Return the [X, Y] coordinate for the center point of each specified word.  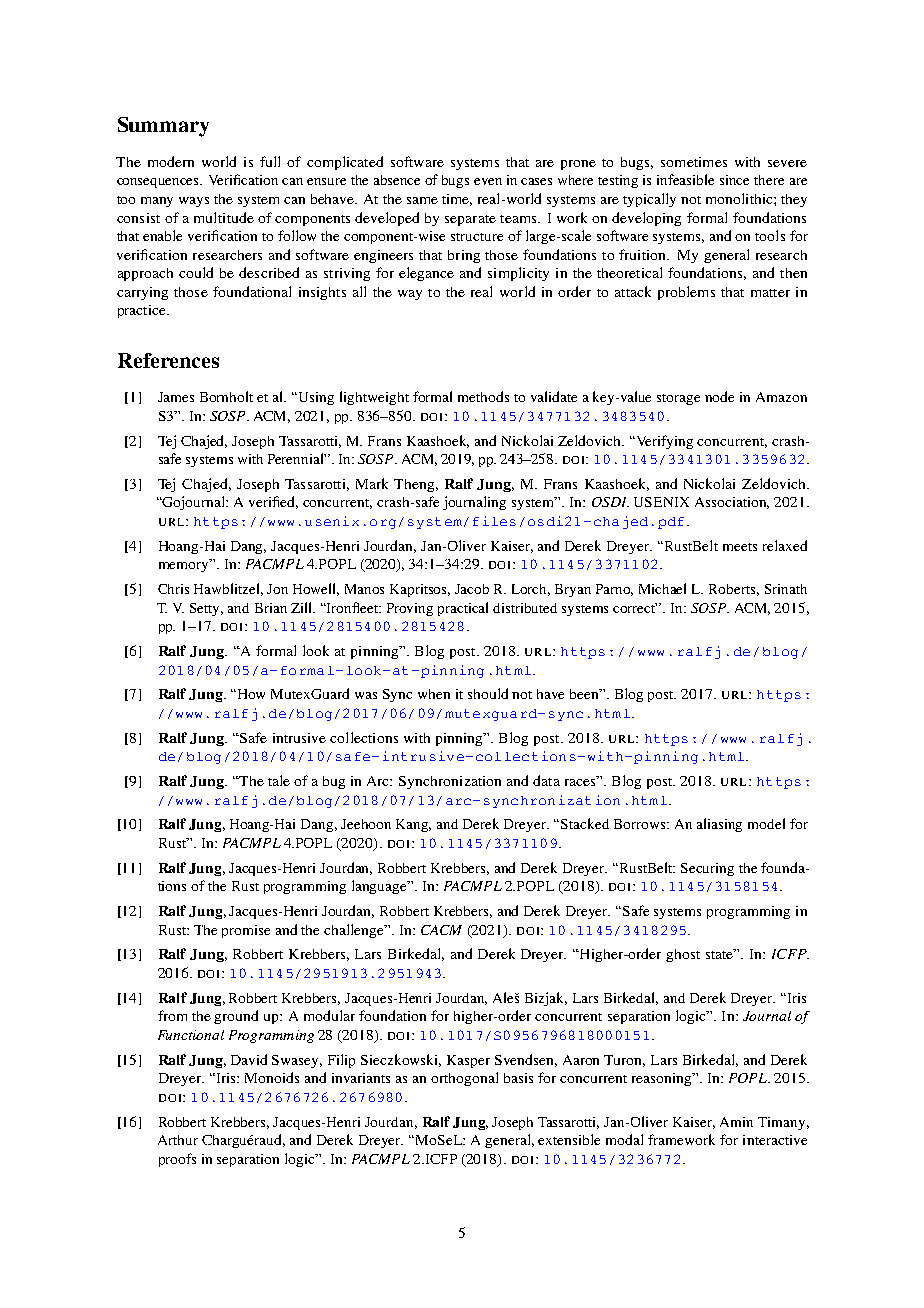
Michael [662, 588]
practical [463, 609]
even [488, 181]
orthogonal [464, 1079]
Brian [271, 608]
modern [171, 161]
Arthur [178, 1140]
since [734, 180]
